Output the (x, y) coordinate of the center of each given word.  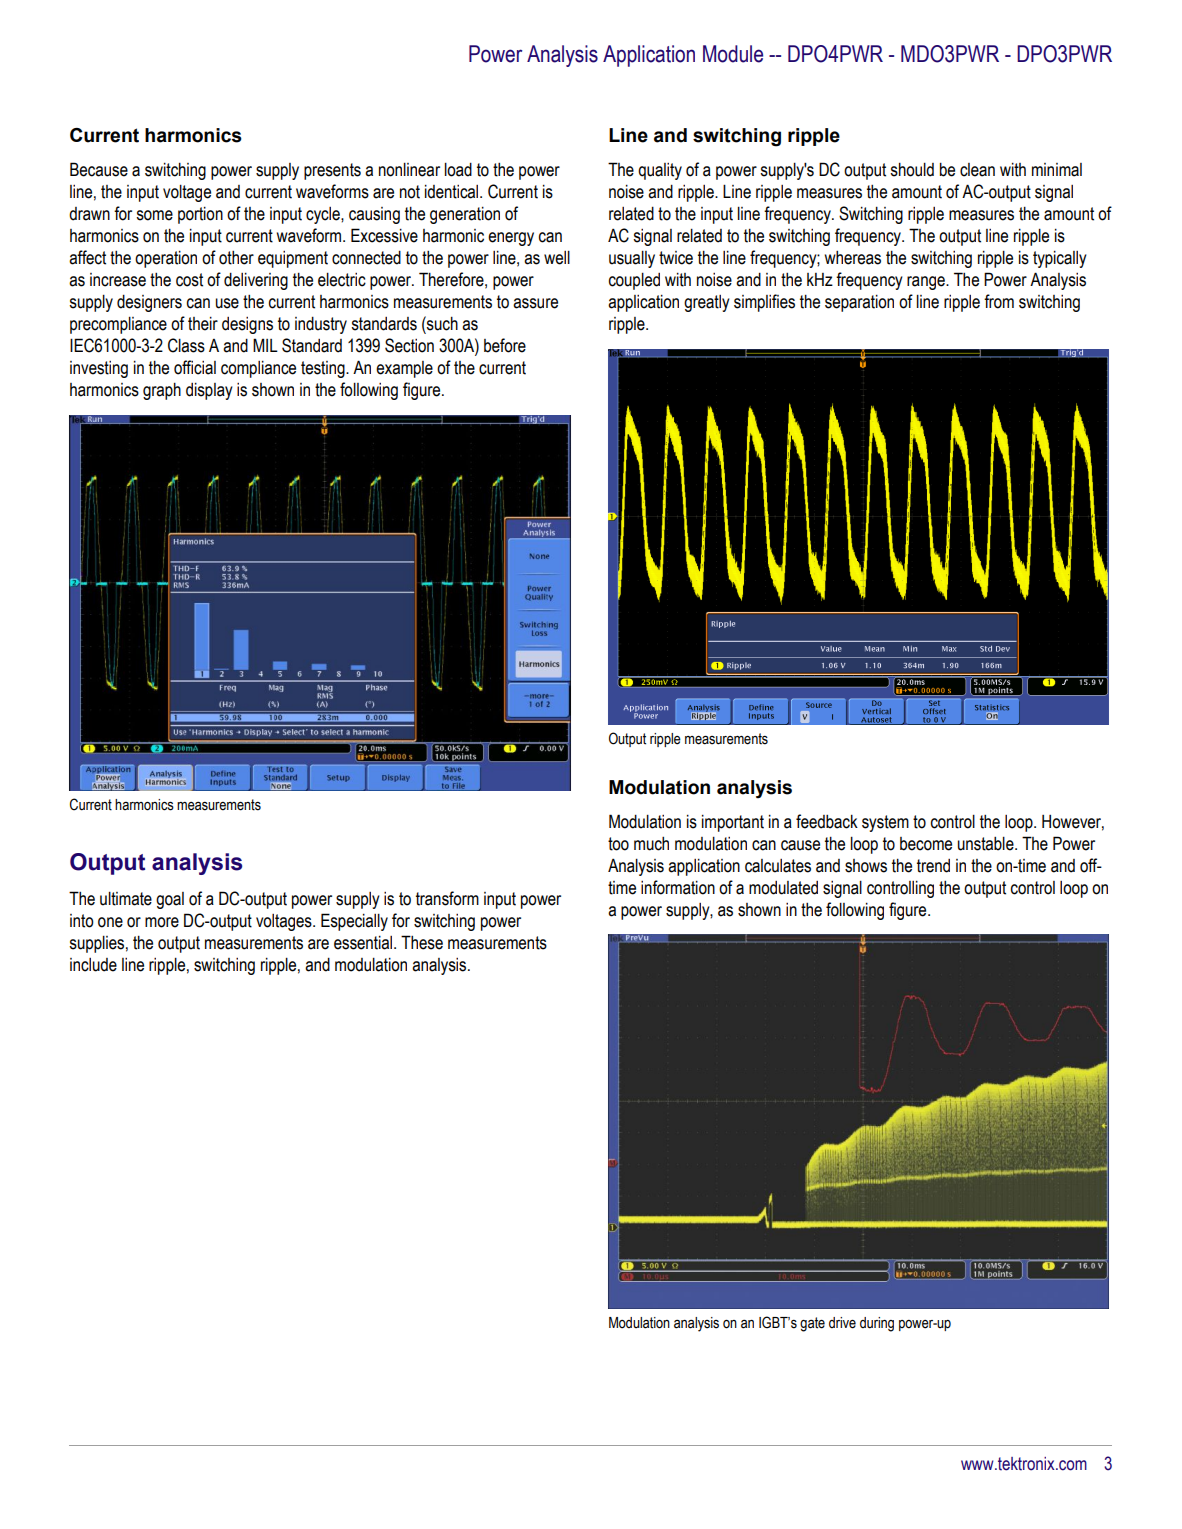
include (93, 965)
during (877, 1324)
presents (332, 171)
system (885, 823)
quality (660, 171)
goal (170, 900)
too (618, 844)
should (912, 169)
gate (812, 1324)
